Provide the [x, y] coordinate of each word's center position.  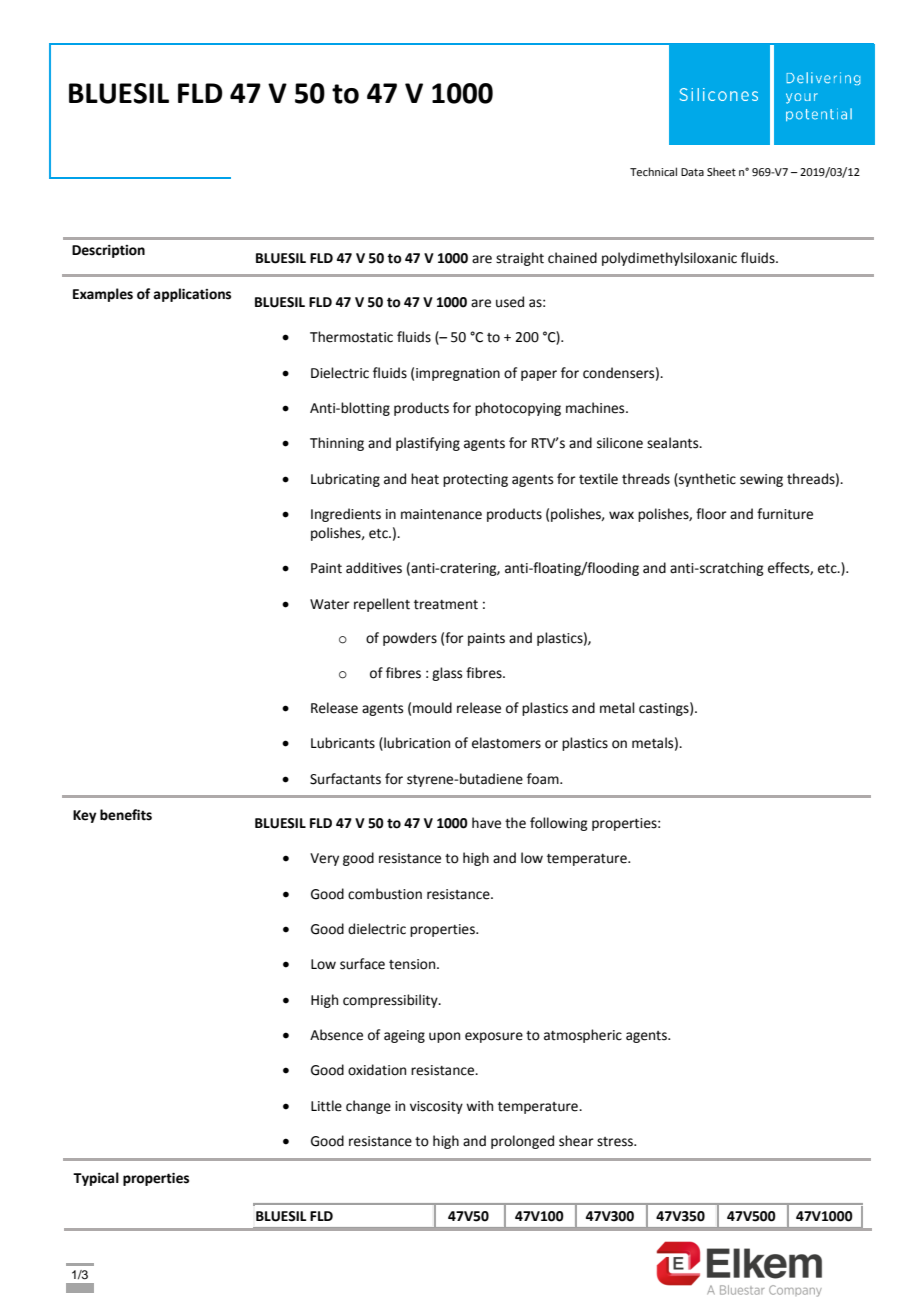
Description [108, 251]
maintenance [441, 514]
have [486, 823]
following [559, 824]
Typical [96, 1179]
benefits [126, 815]
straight [520, 259]
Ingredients [346, 515]
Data [692, 172]
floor [711, 514]
